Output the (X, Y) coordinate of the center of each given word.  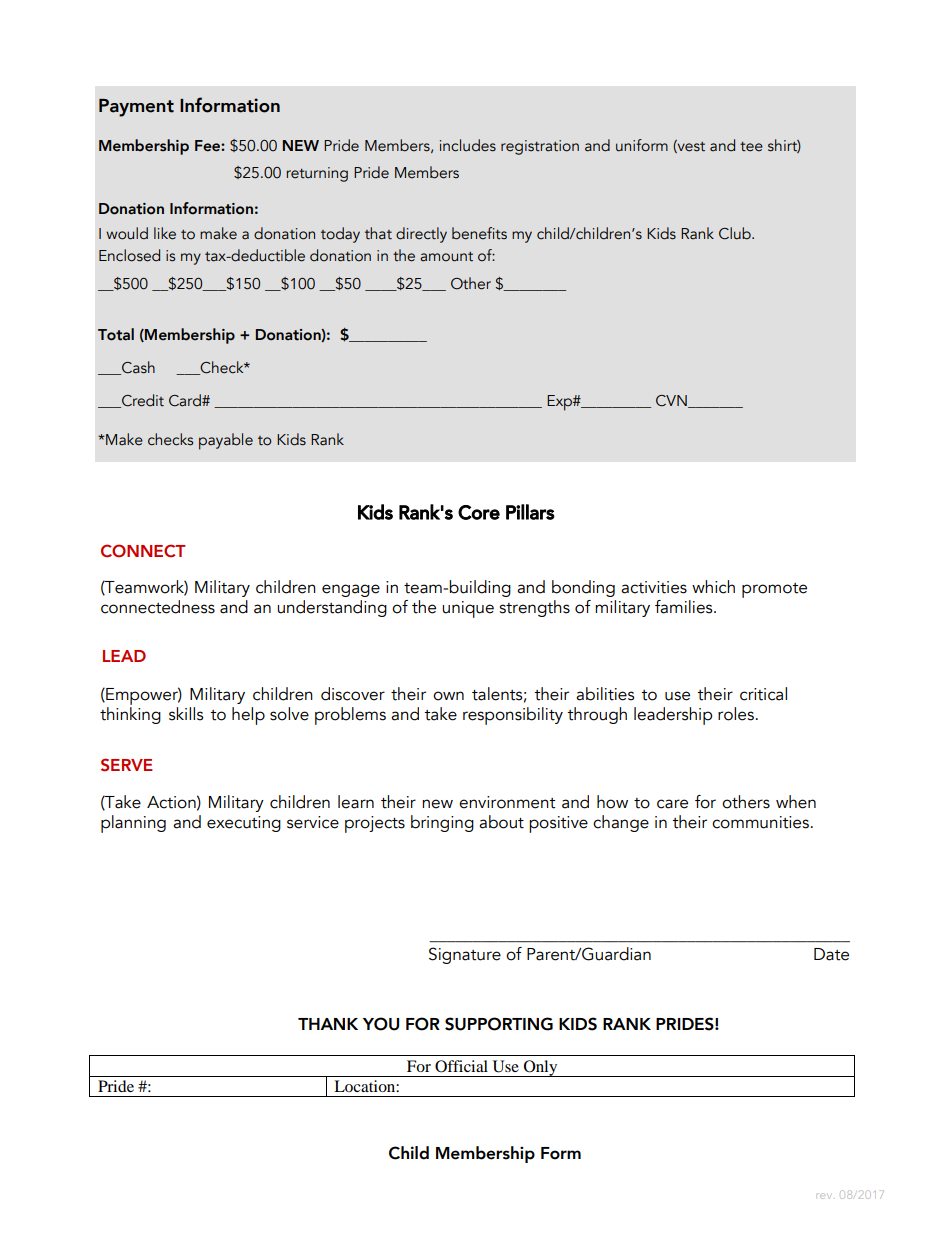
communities (760, 822)
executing (244, 824)
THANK (328, 1024)
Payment (136, 108)
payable (226, 441)
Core (479, 512)
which (713, 587)
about (501, 822)
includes (468, 145)
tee (751, 147)
